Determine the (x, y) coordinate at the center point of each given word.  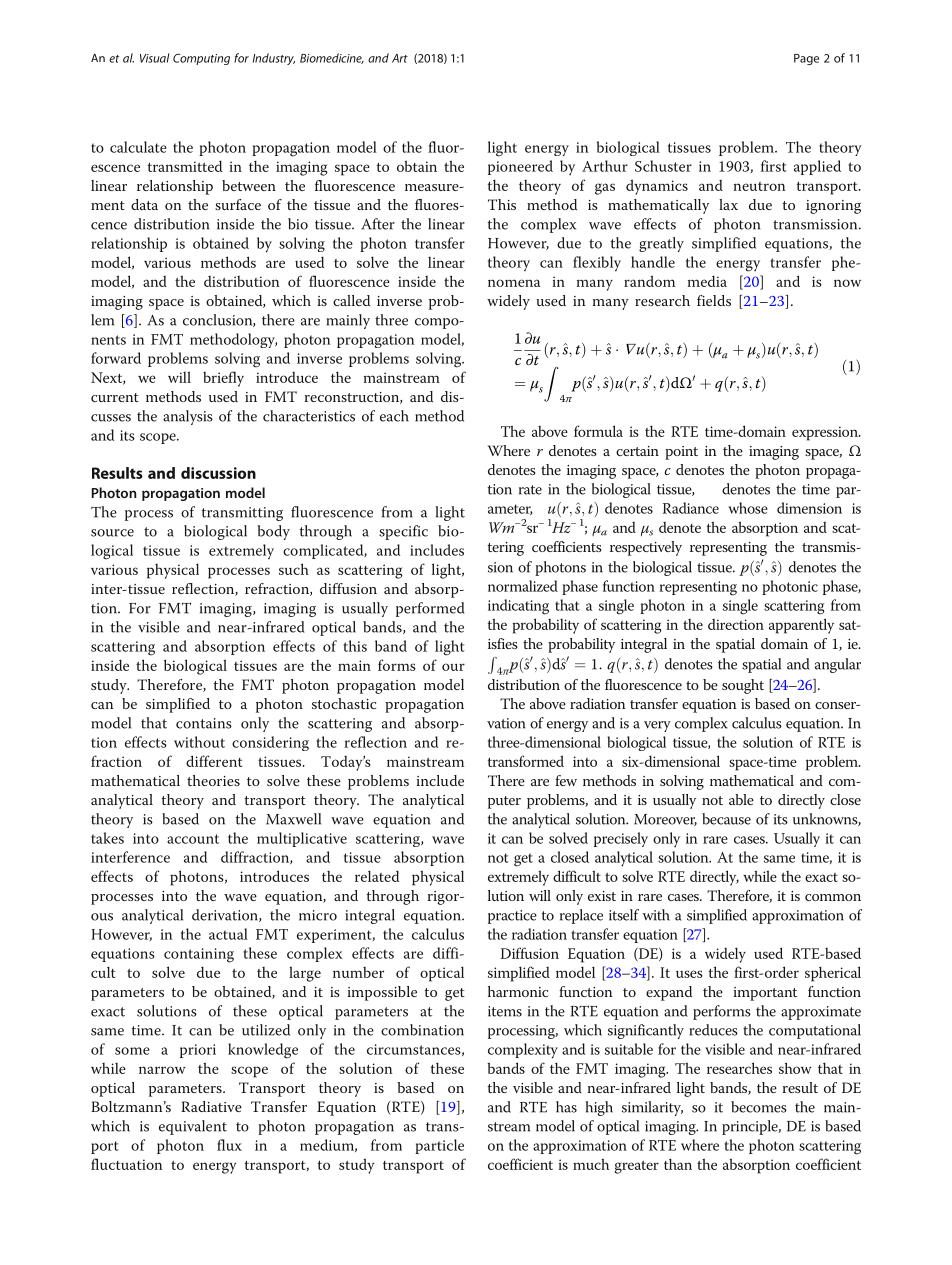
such (294, 569)
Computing (201, 59)
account (193, 839)
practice (512, 917)
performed (430, 609)
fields (714, 300)
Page (806, 59)
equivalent (193, 1127)
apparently (801, 626)
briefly (223, 379)
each (394, 416)
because (726, 819)
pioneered (520, 167)
